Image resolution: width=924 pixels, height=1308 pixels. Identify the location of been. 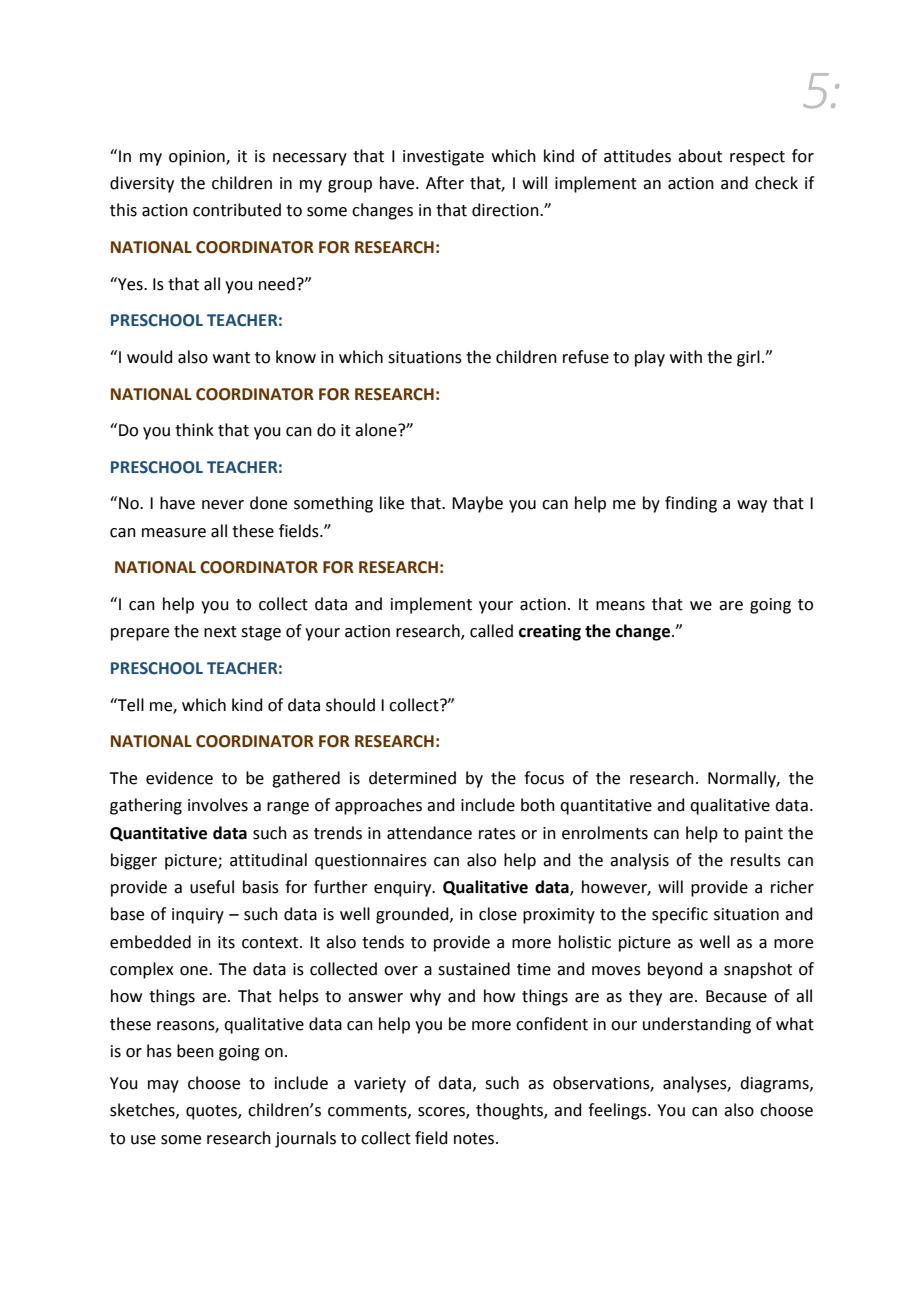
(195, 1051).
